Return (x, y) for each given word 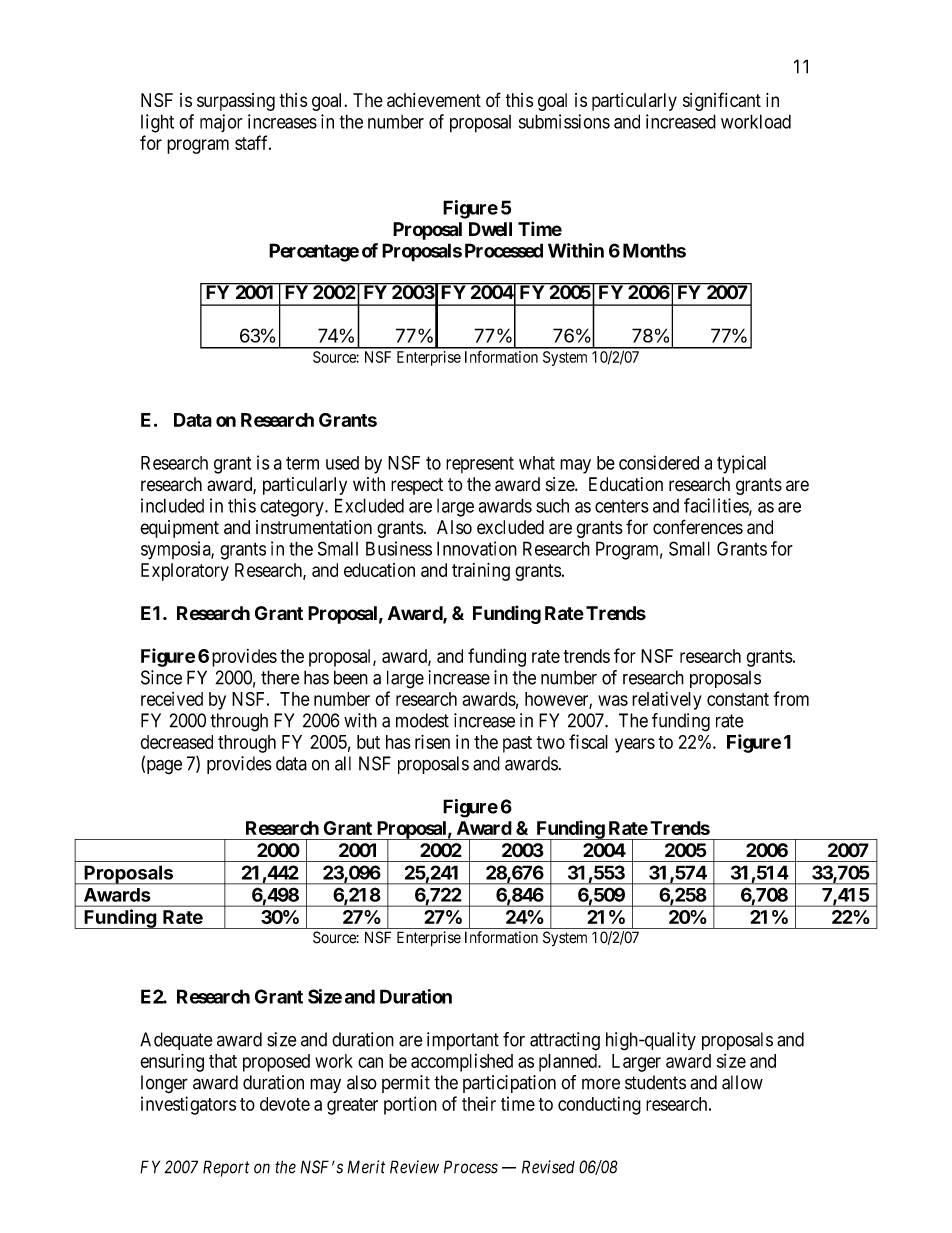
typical (741, 464)
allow (742, 1082)
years (635, 745)
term (302, 463)
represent (480, 465)
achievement (434, 100)
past (517, 744)
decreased (176, 742)
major (221, 123)
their (479, 1103)
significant (722, 101)
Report (226, 1168)
